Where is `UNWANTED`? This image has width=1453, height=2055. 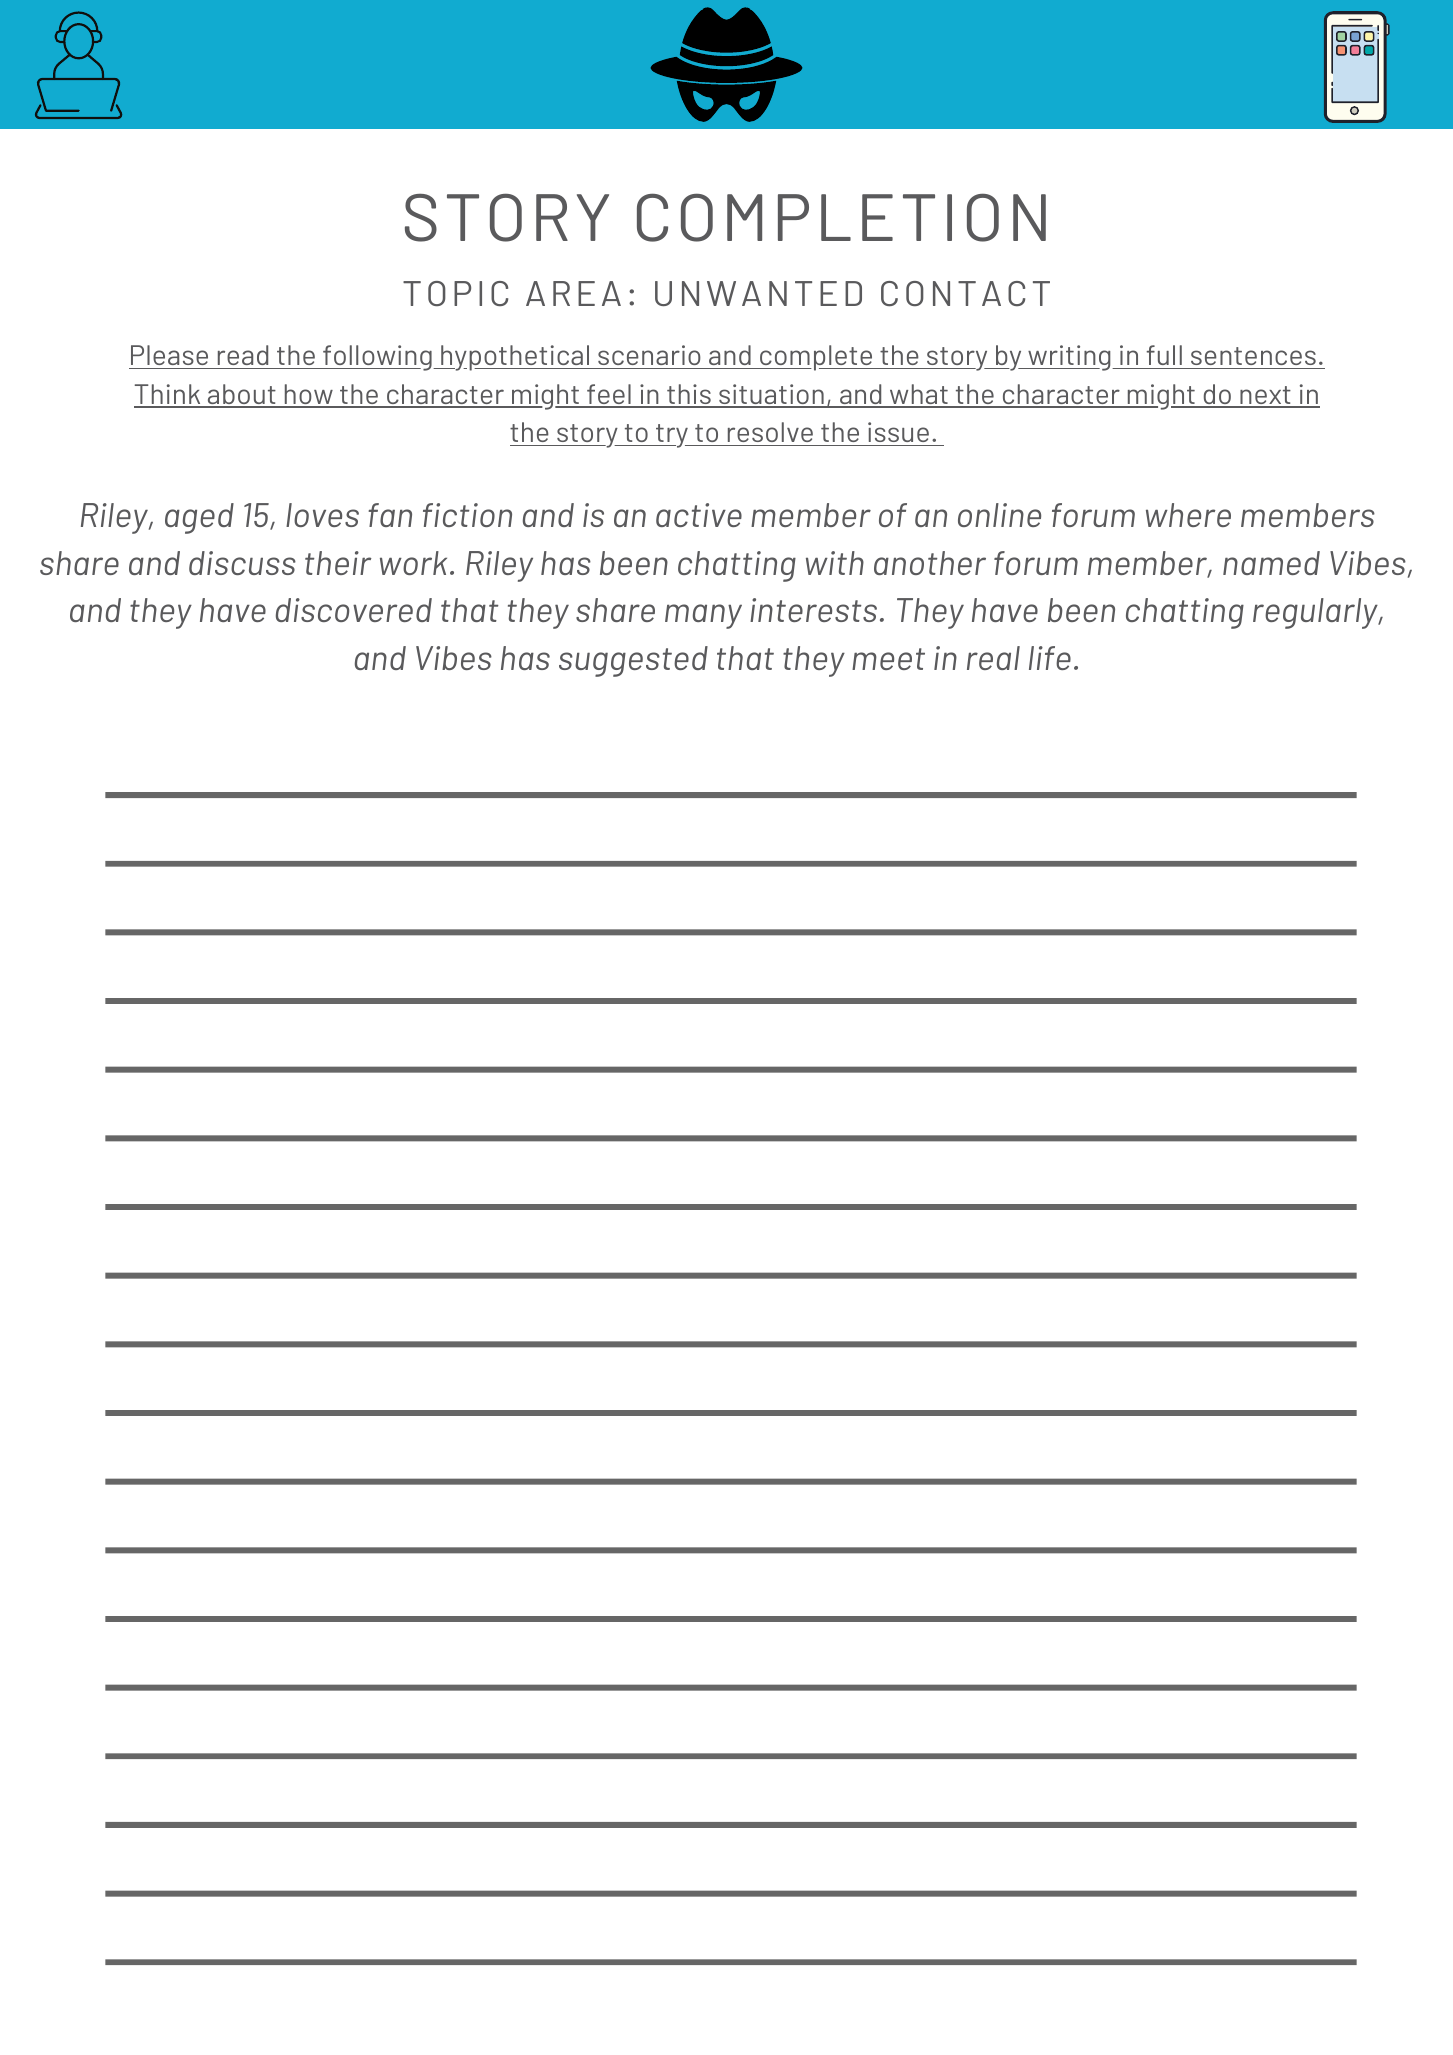 UNWANTED is located at coordinates (758, 293).
